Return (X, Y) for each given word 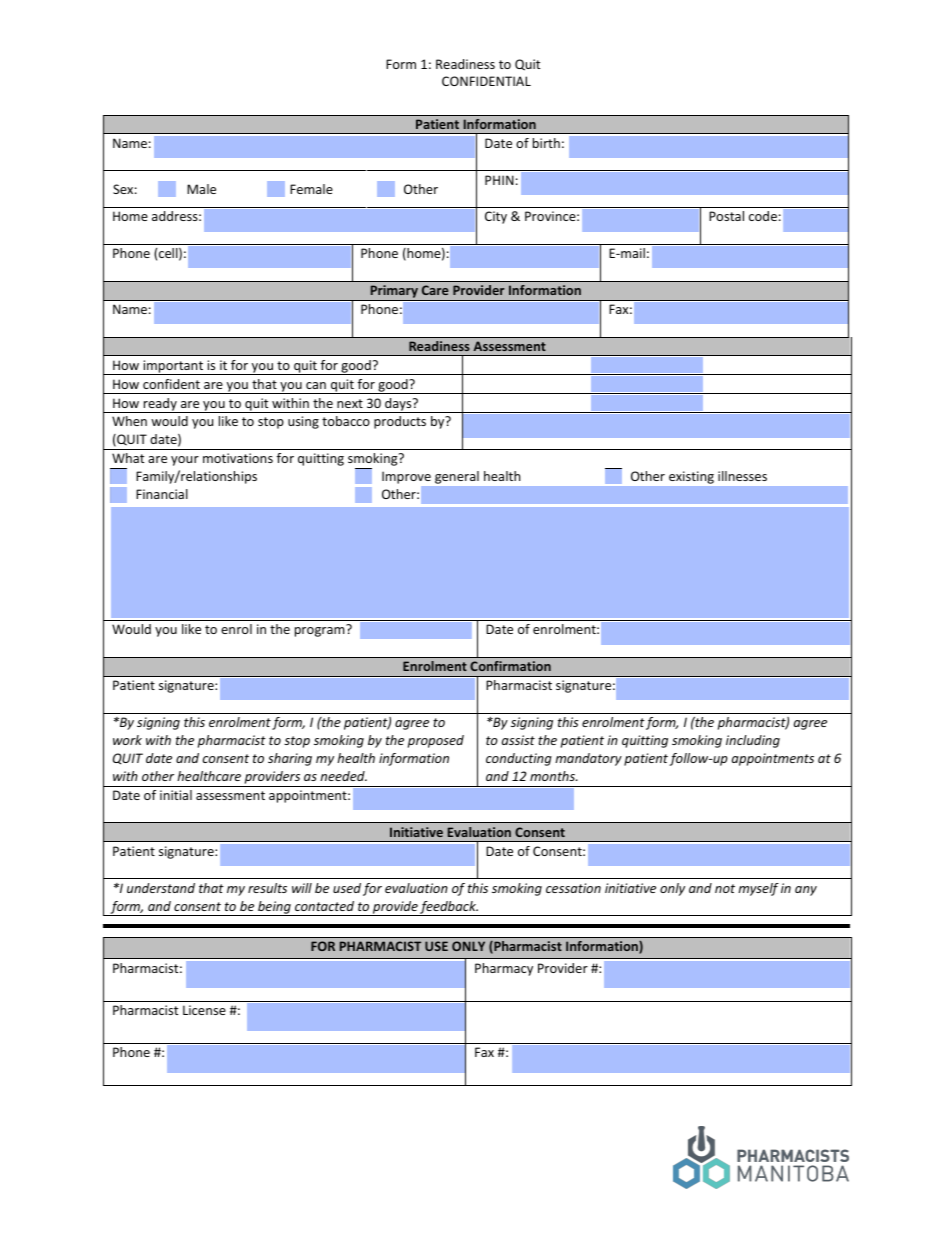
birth (546, 143)
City (496, 217)
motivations (238, 458)
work (127, 740)
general (457, 477)
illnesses (742, 476)
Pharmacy (504, 969)
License (204, 1010)
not (725, 888)
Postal (726, 216)
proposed (436, 741)
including (753, 741)
